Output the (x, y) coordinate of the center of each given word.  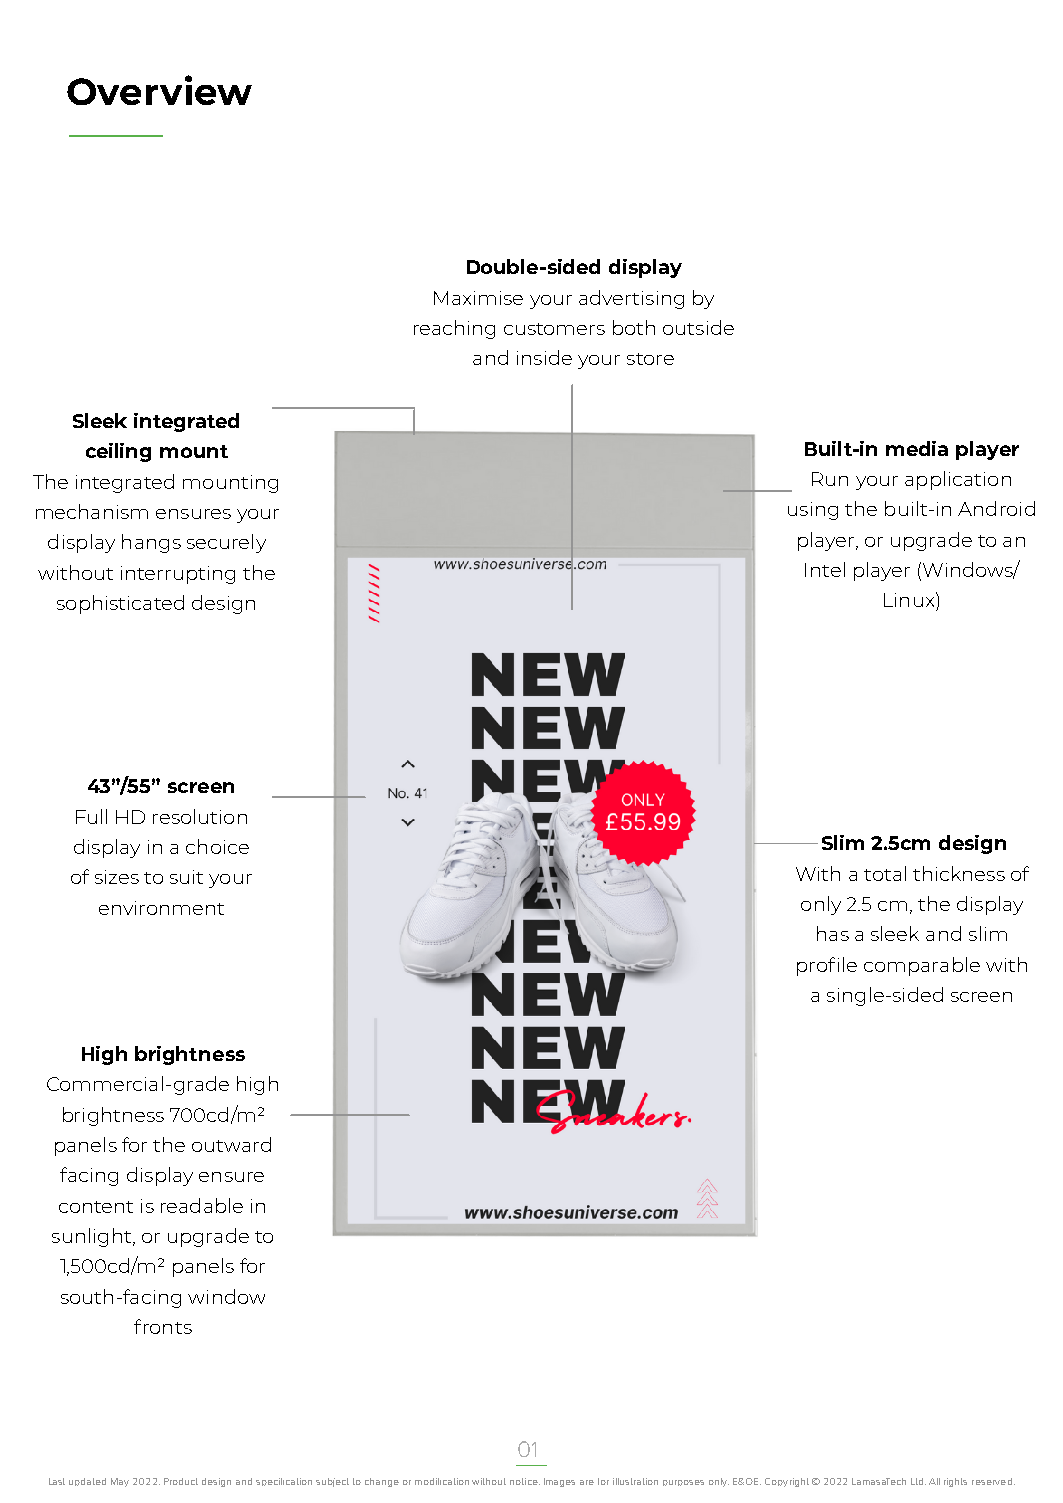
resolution (200, 816)
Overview (159, 90)
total (885, 873)
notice (525, 1481)
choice (217, 846)
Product (181, 1481)
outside (698, 327)
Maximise (478, 298)
